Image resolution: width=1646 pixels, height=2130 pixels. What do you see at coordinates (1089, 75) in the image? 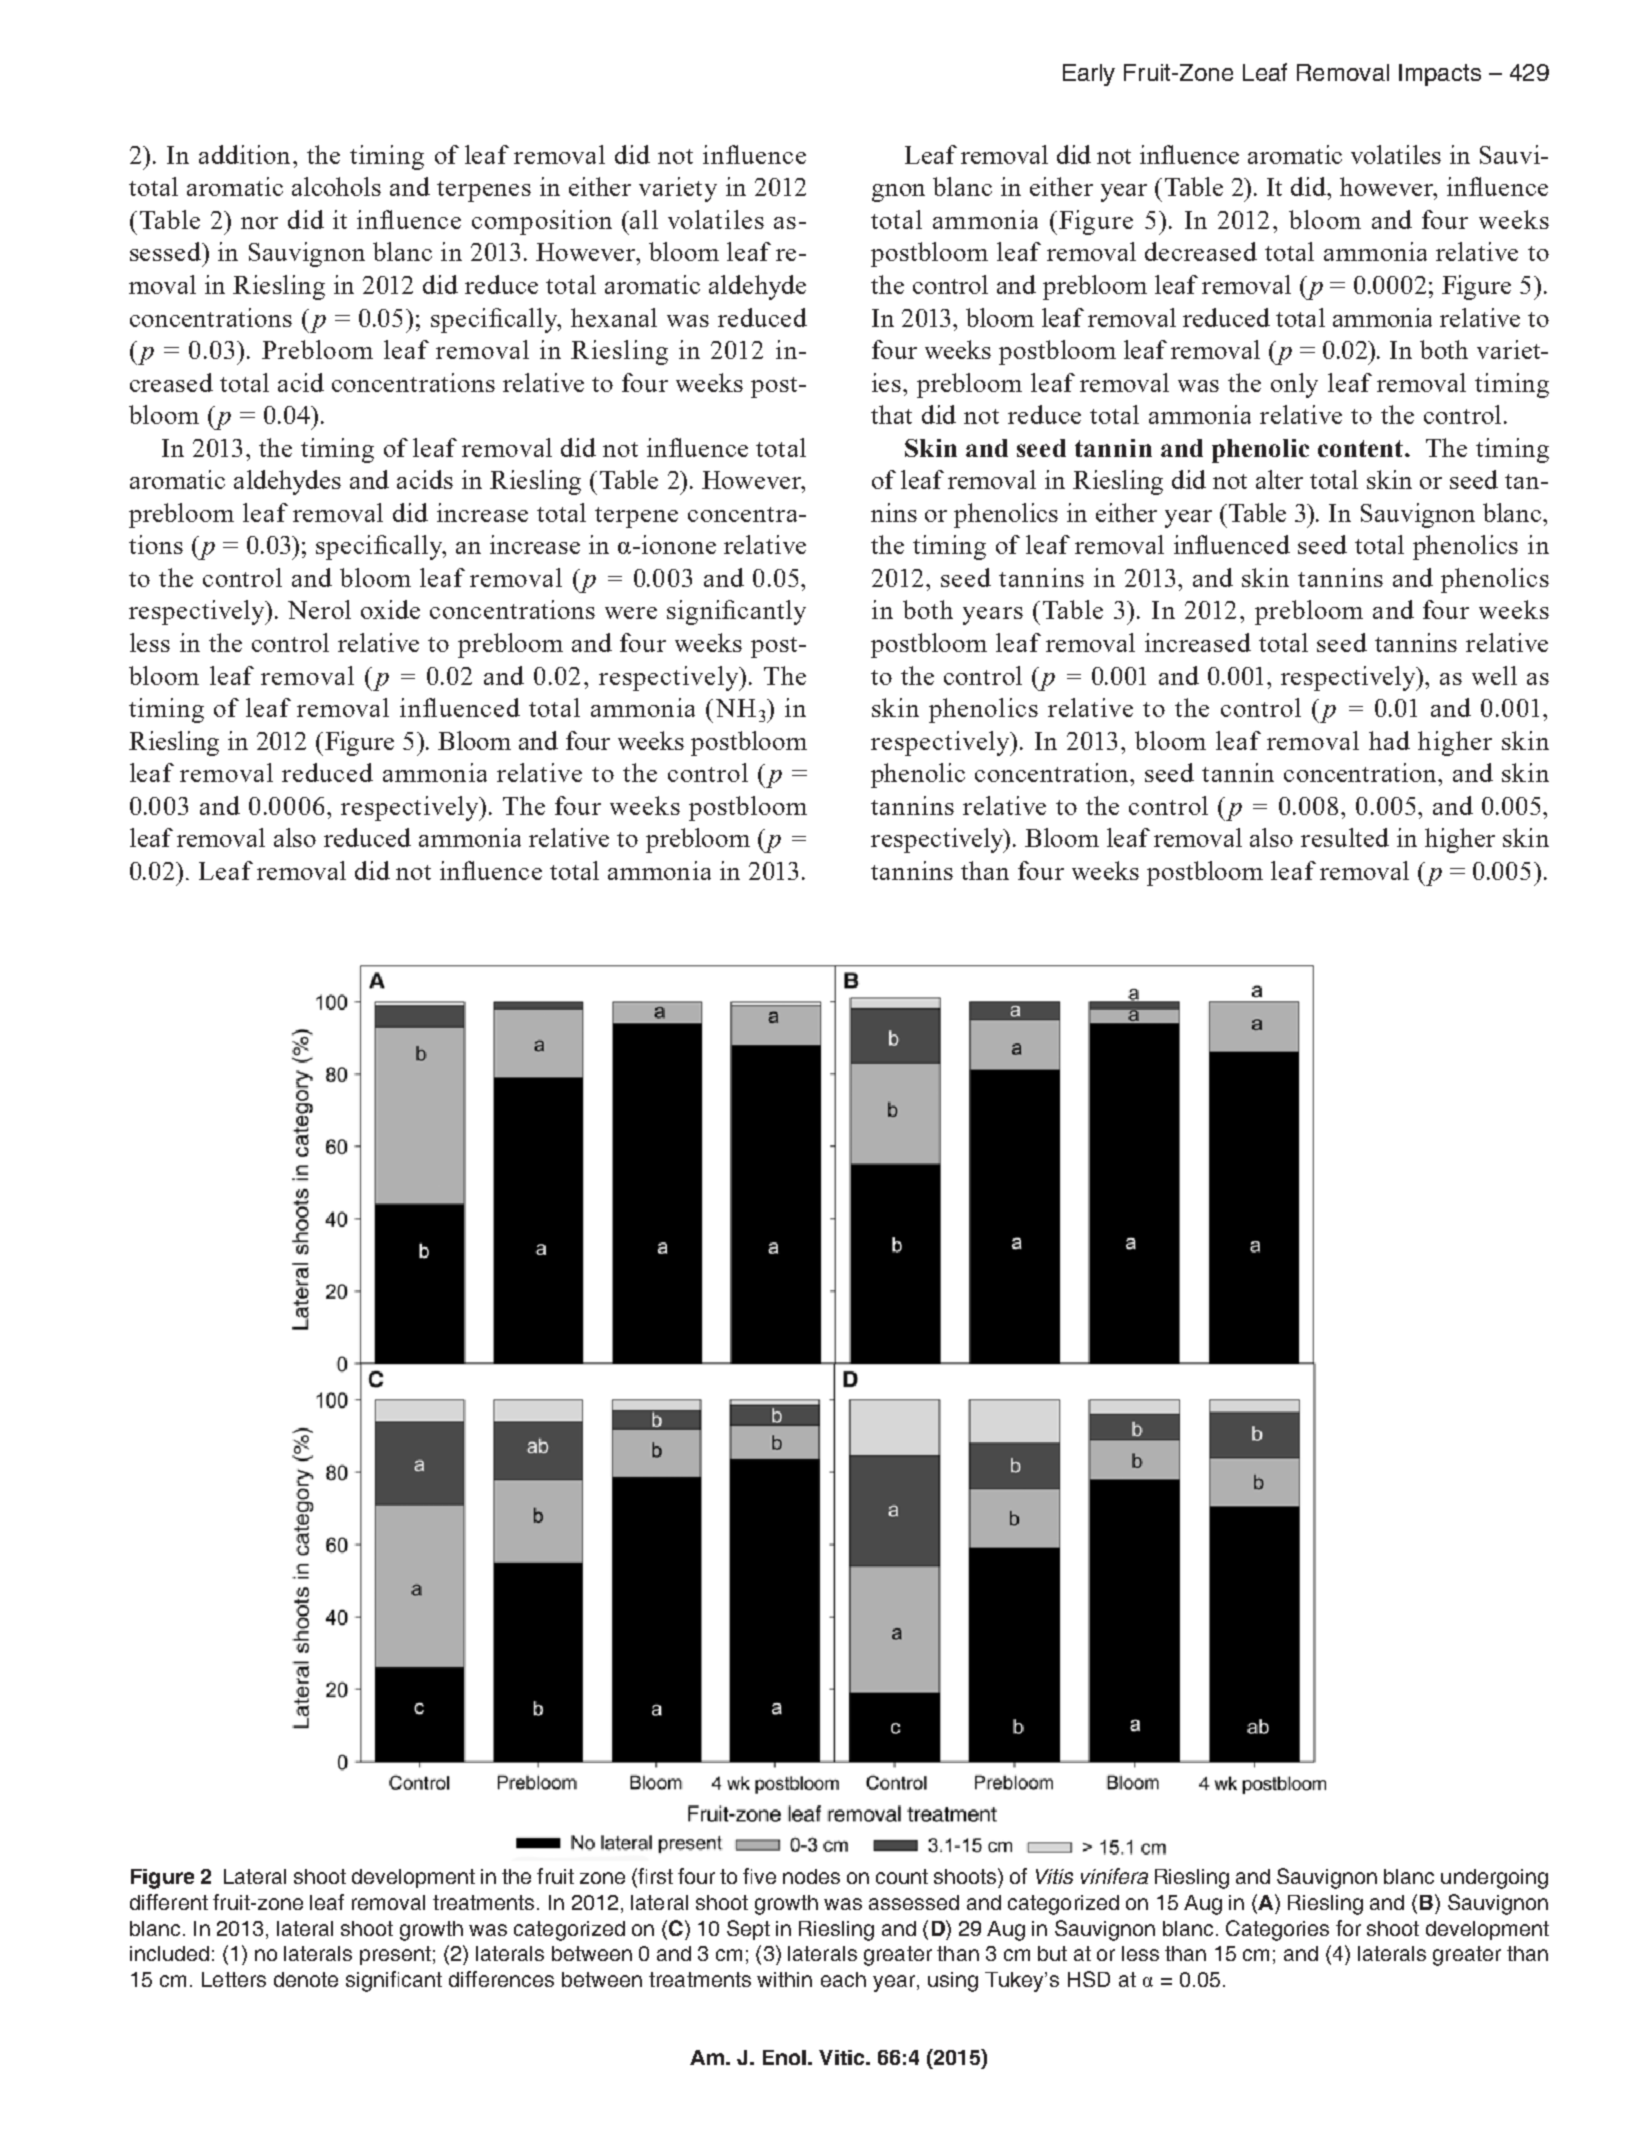
I see `Early` at bounding box center [1089, 75].
